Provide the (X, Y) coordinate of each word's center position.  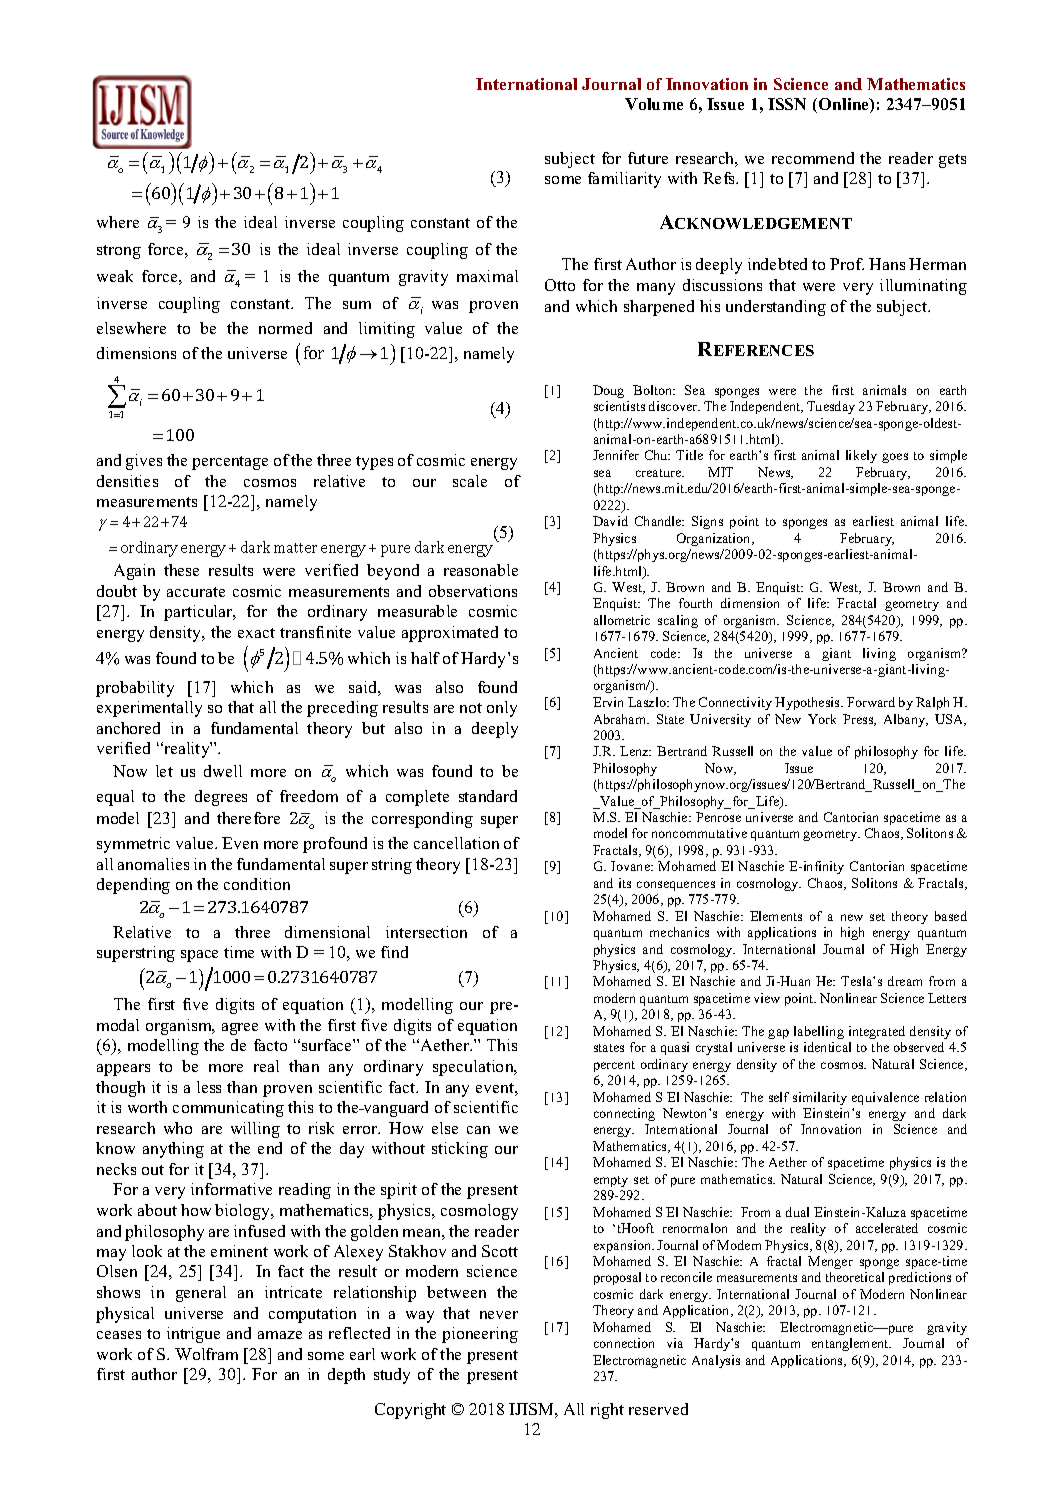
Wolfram (206, 1354)
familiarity (624, 180)
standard (488, 796)
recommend (813, 158)
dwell (223, 771)
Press (859, 720)
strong (119, 252)
